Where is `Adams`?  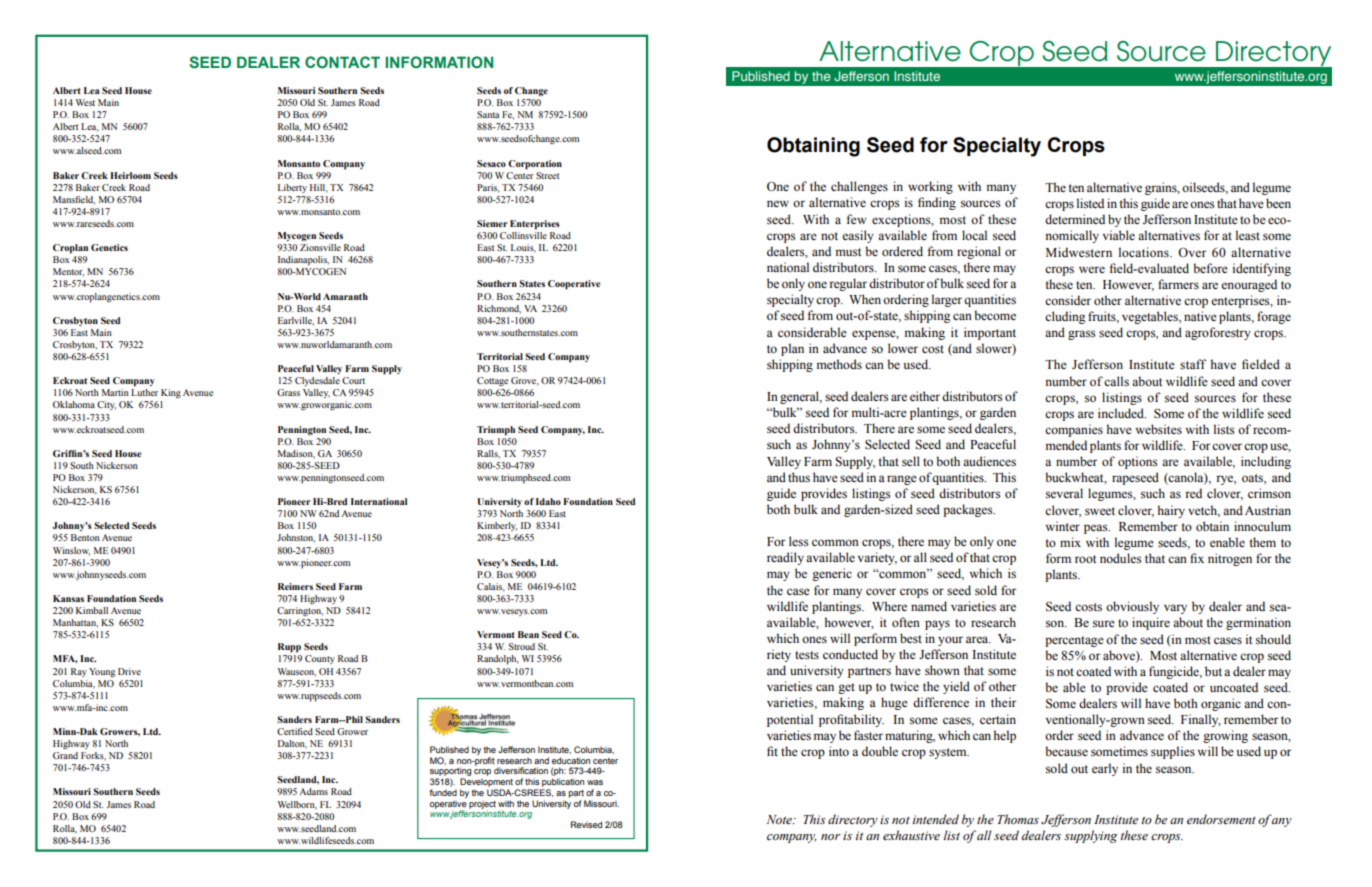 Adams is located at coordinates (313, 791).
